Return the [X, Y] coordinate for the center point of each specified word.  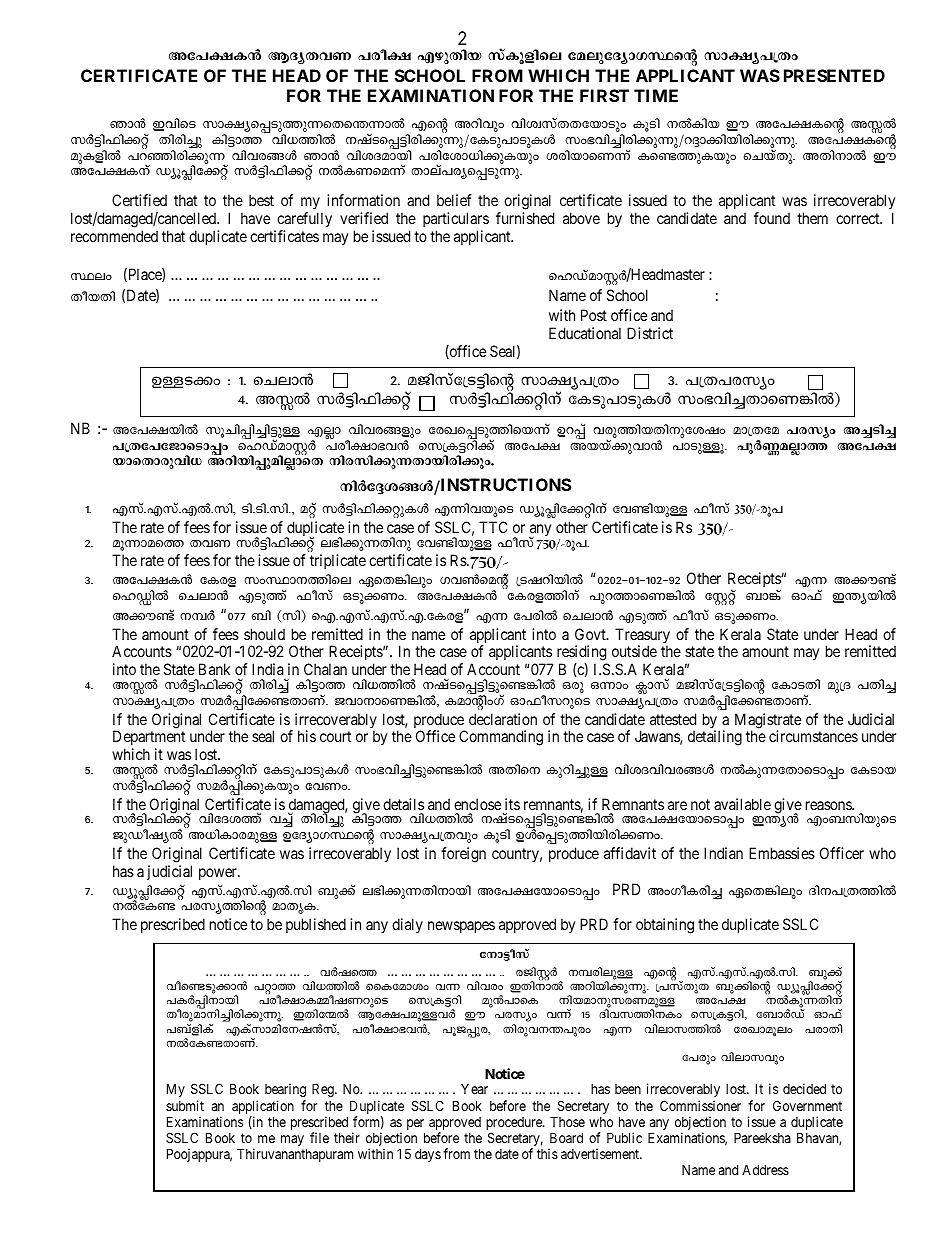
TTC [493, 527]
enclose [477, 804]
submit [185, 1105]
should [264, 634]
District [650, 333]
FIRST [604, 95]
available [742, 804]
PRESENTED [834, 75]
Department [149, 739]
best [261, 200]
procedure [515, 1125]
